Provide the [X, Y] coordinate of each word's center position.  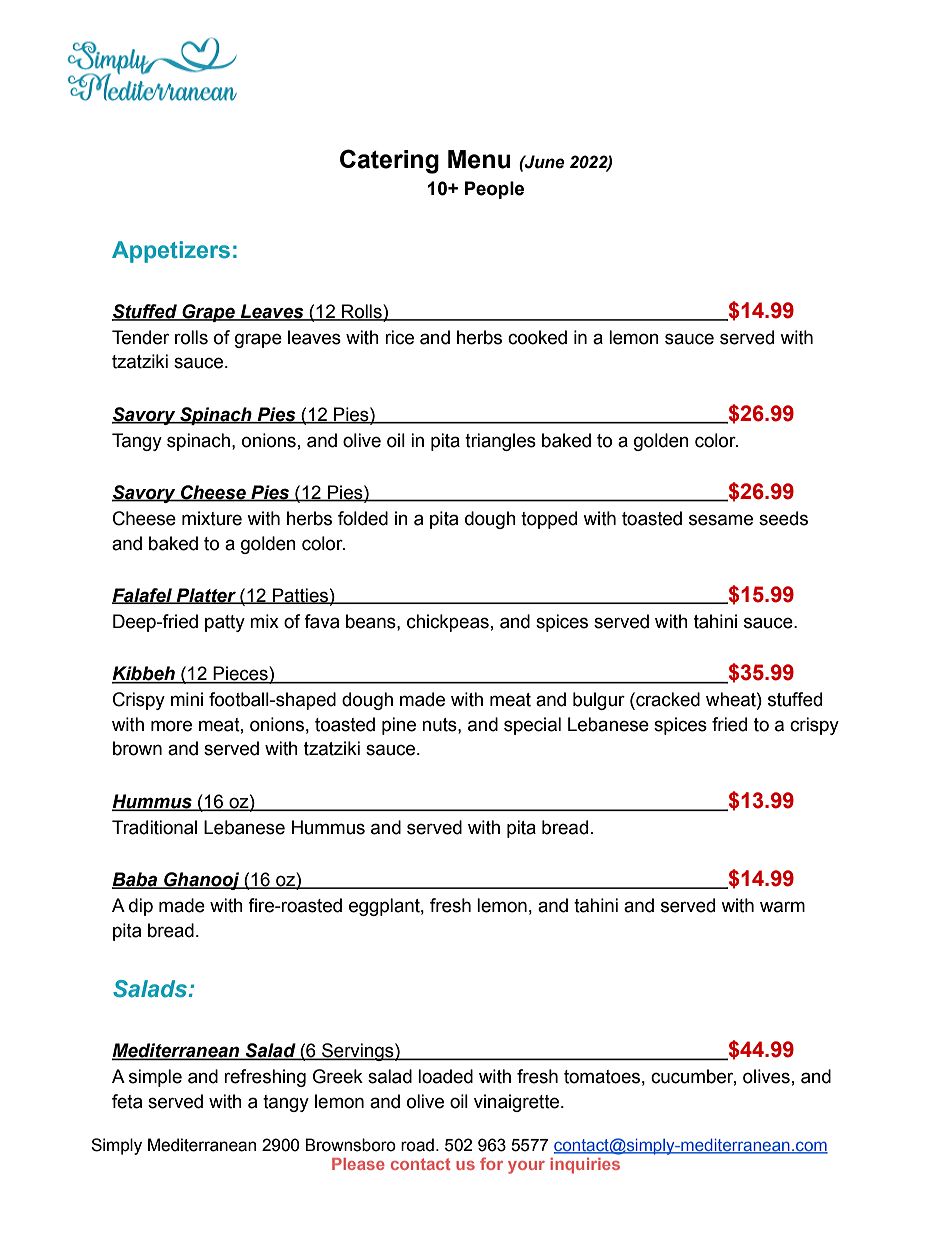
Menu [479, 159]
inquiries [585, 1166]
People [494, 190]
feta [127, 1101]
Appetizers [171, 252]
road [417, 1145]
